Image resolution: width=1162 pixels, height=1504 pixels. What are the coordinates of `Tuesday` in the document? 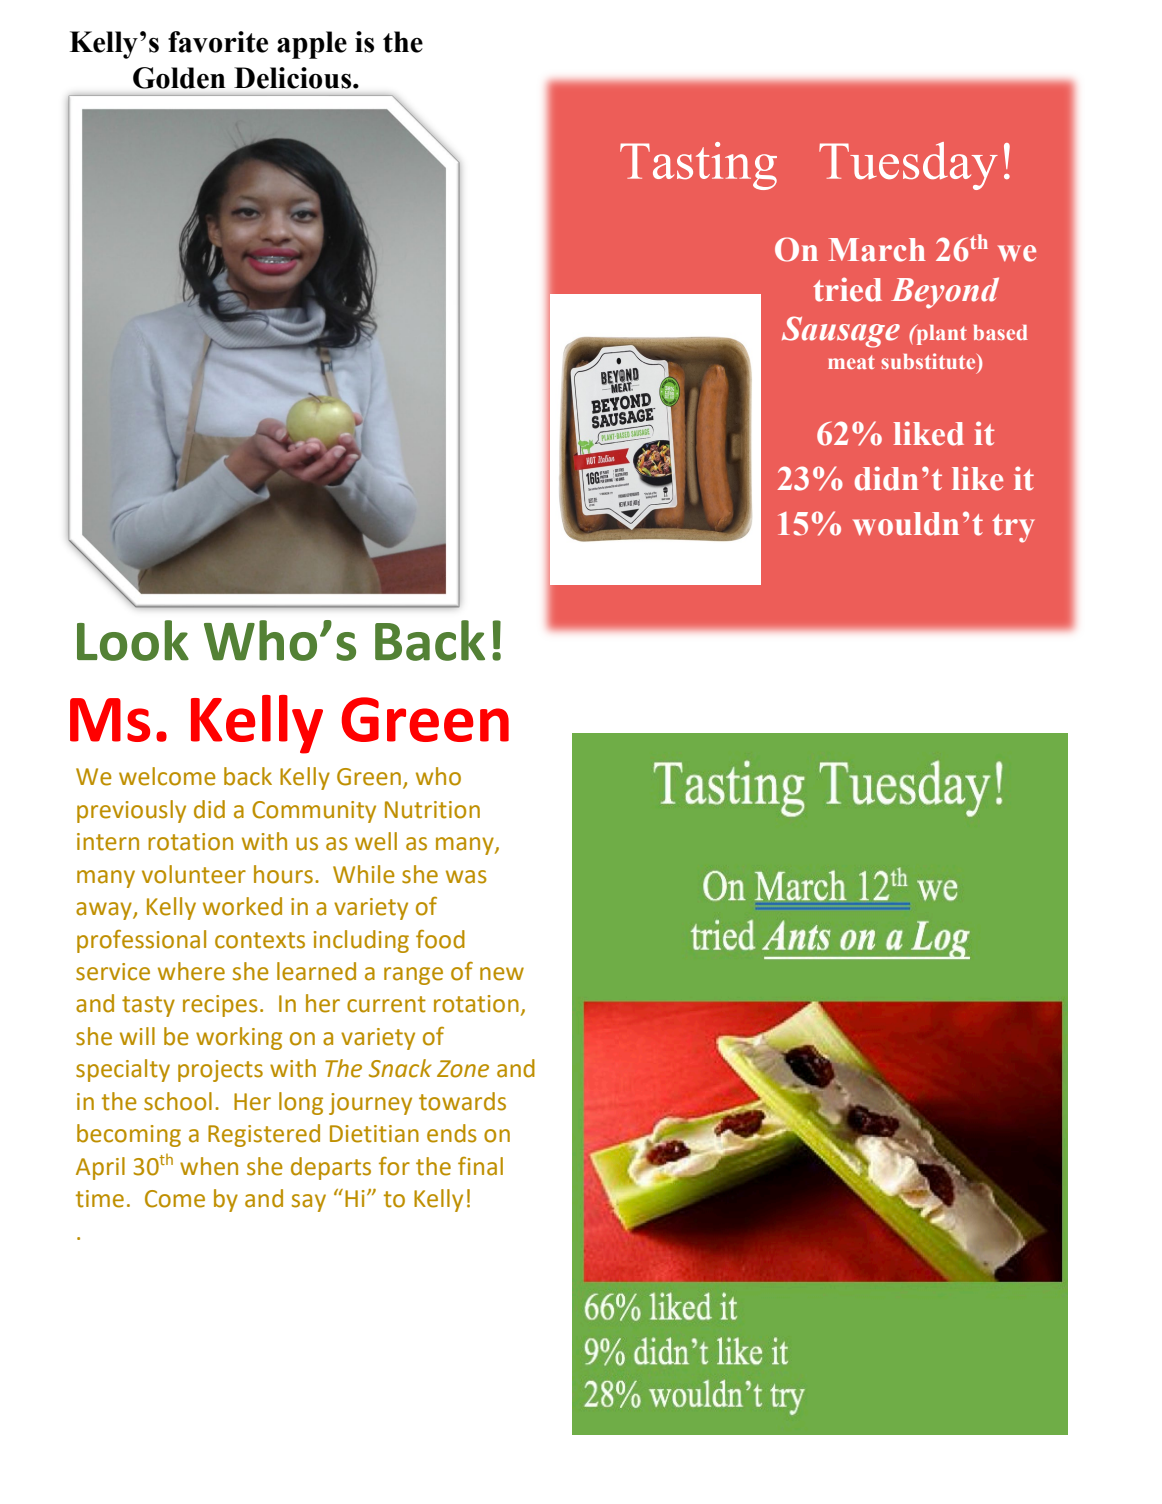 It's located at (908, 166).
